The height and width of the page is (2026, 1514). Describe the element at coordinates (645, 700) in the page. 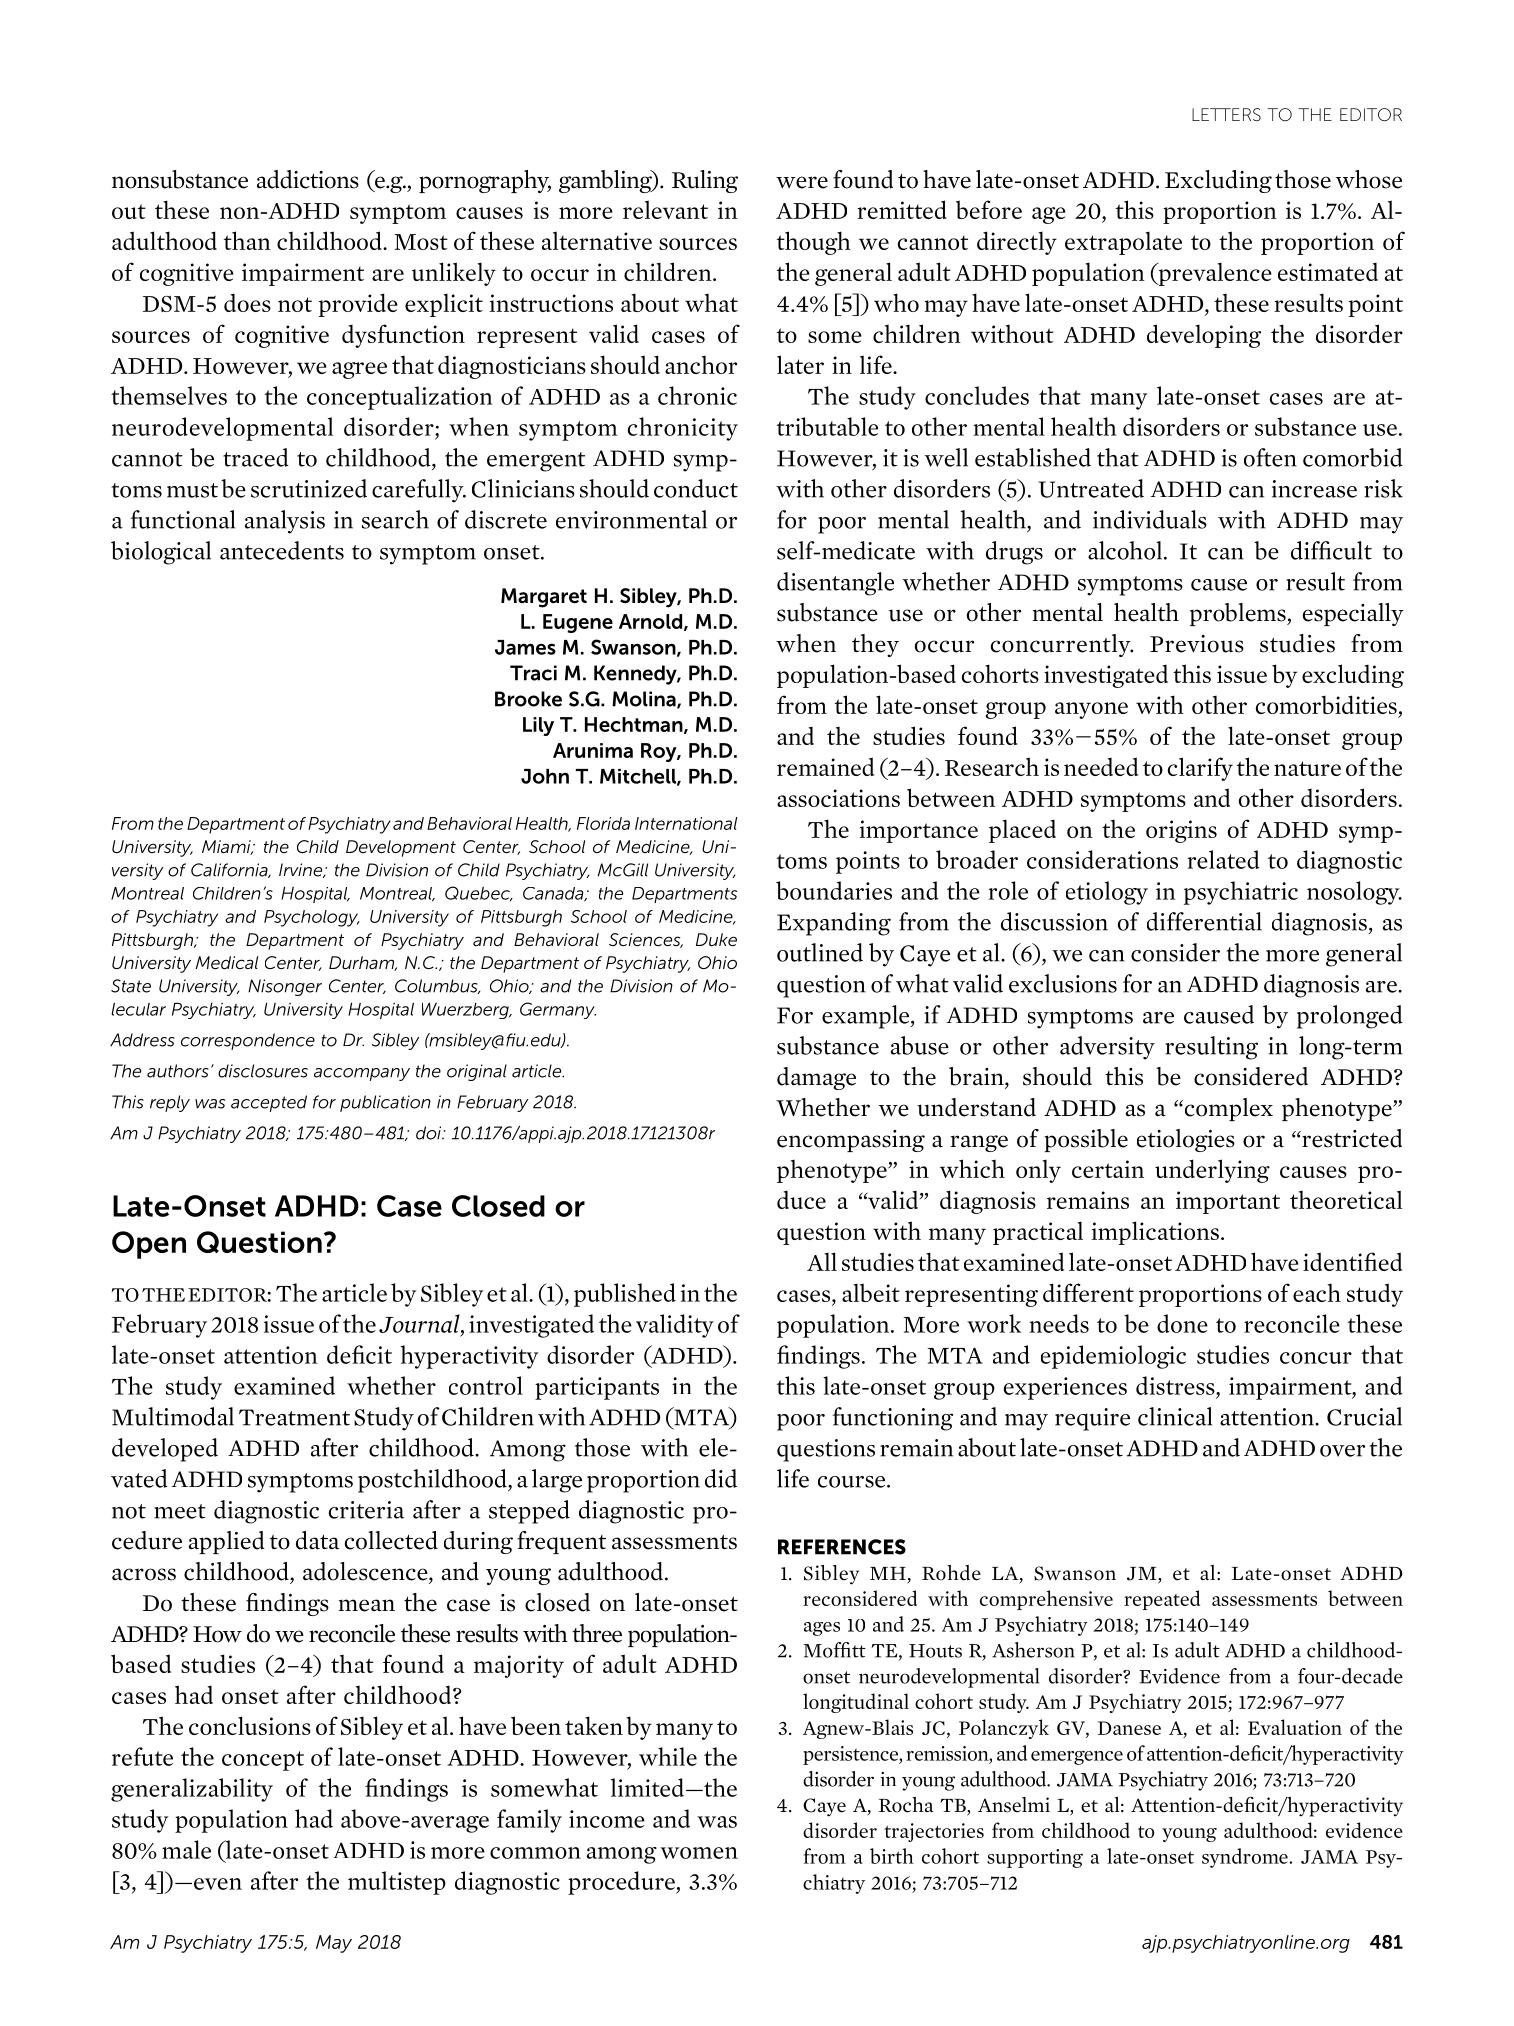

I see `Molina` at that location.
